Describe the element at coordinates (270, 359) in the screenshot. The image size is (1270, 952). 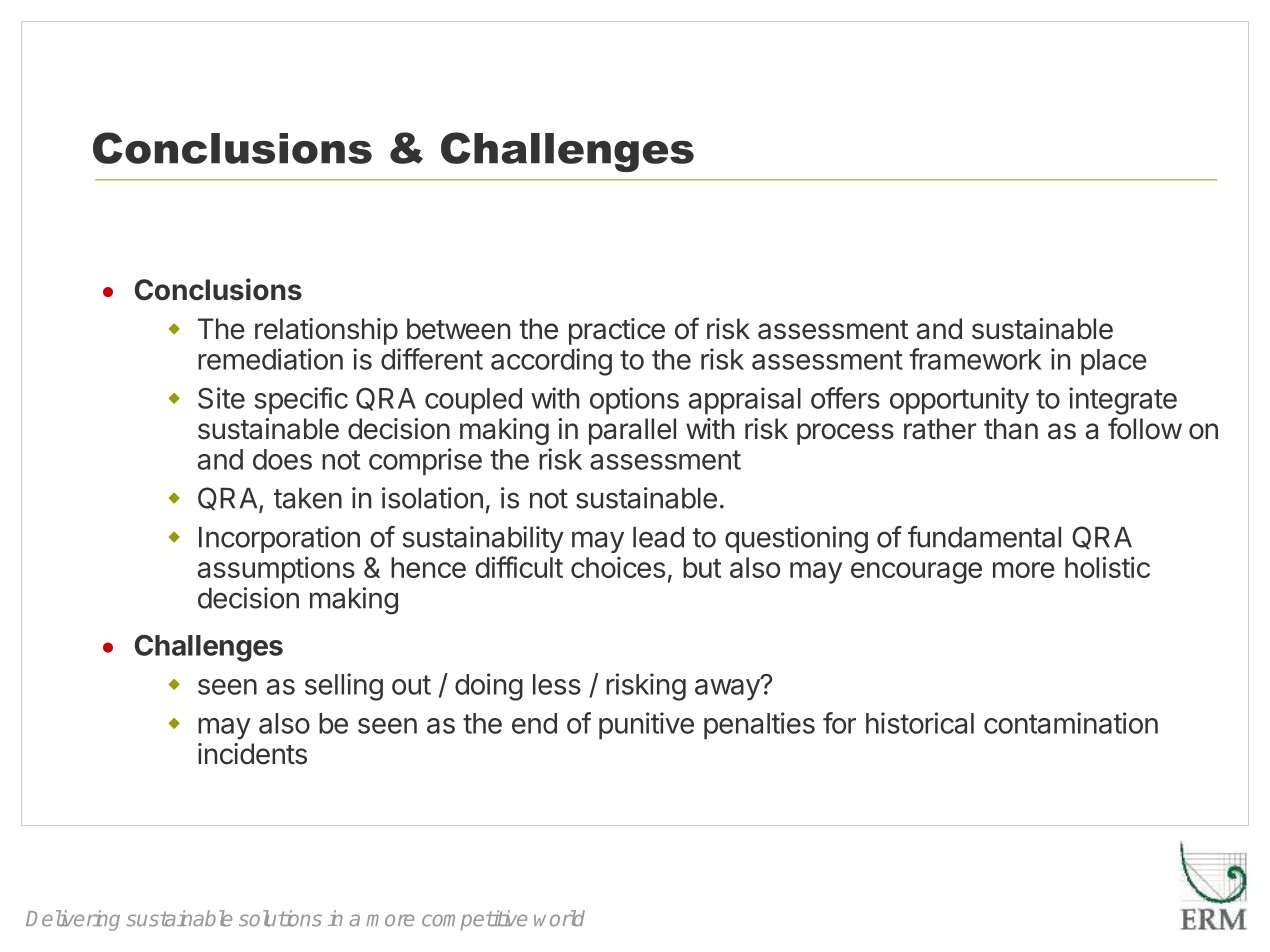
I see `remediation` at that location.
